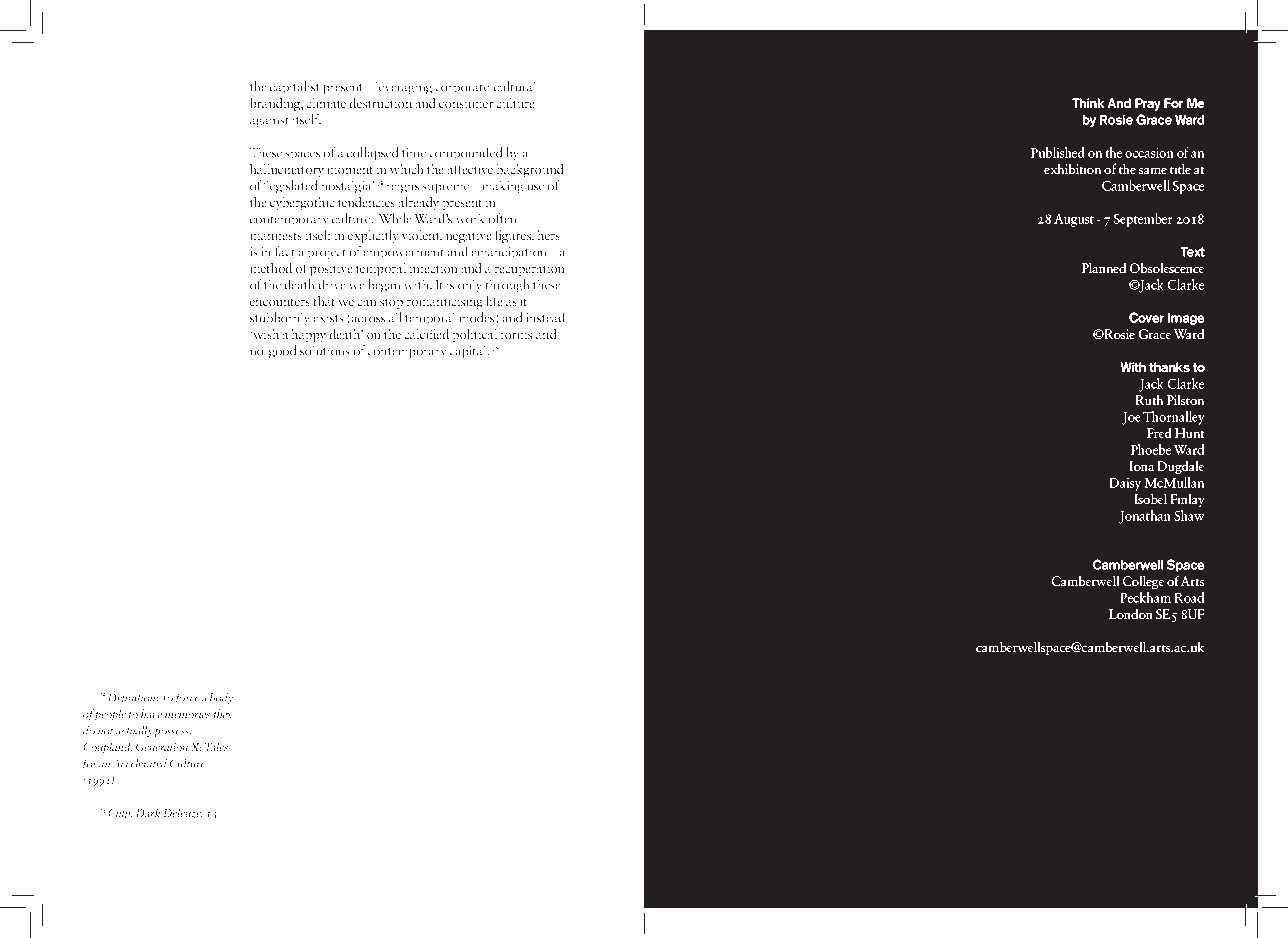  I want to click on forms, so click(516, 333).
